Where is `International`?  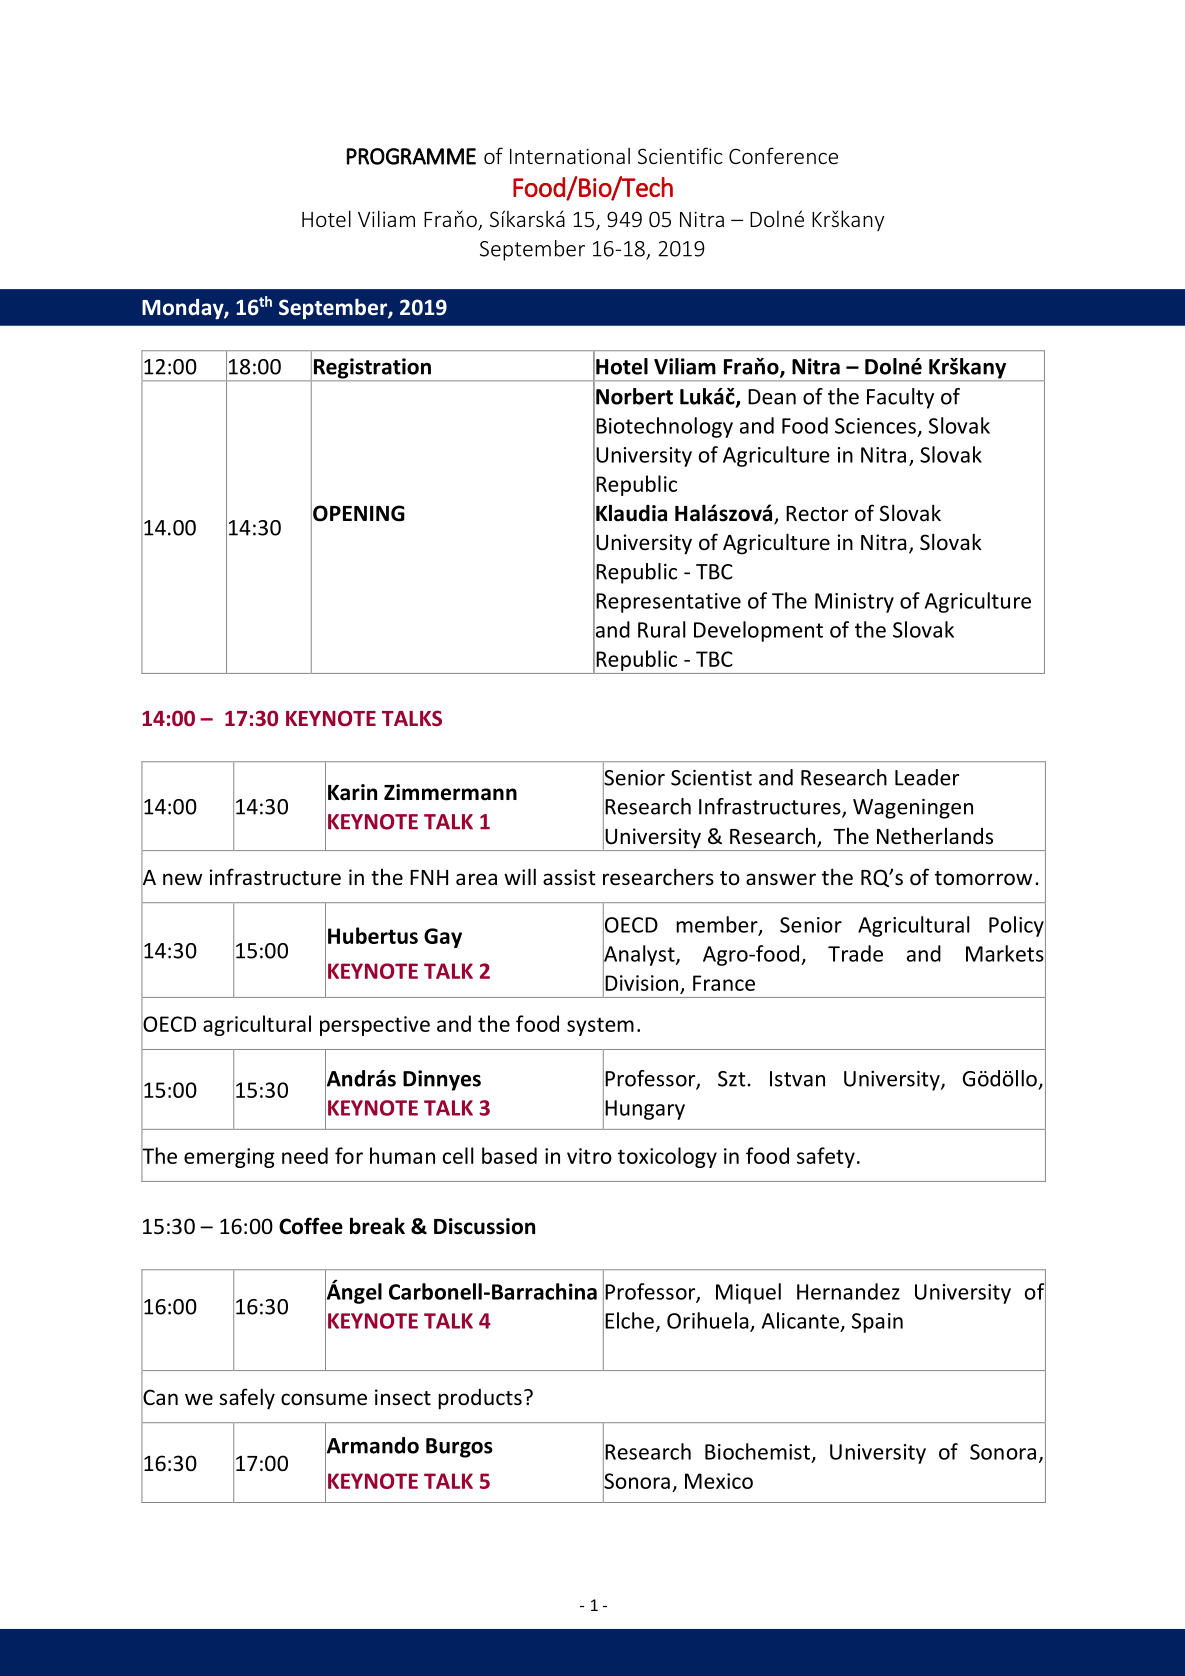 International is located at coordinates (570, 156).
